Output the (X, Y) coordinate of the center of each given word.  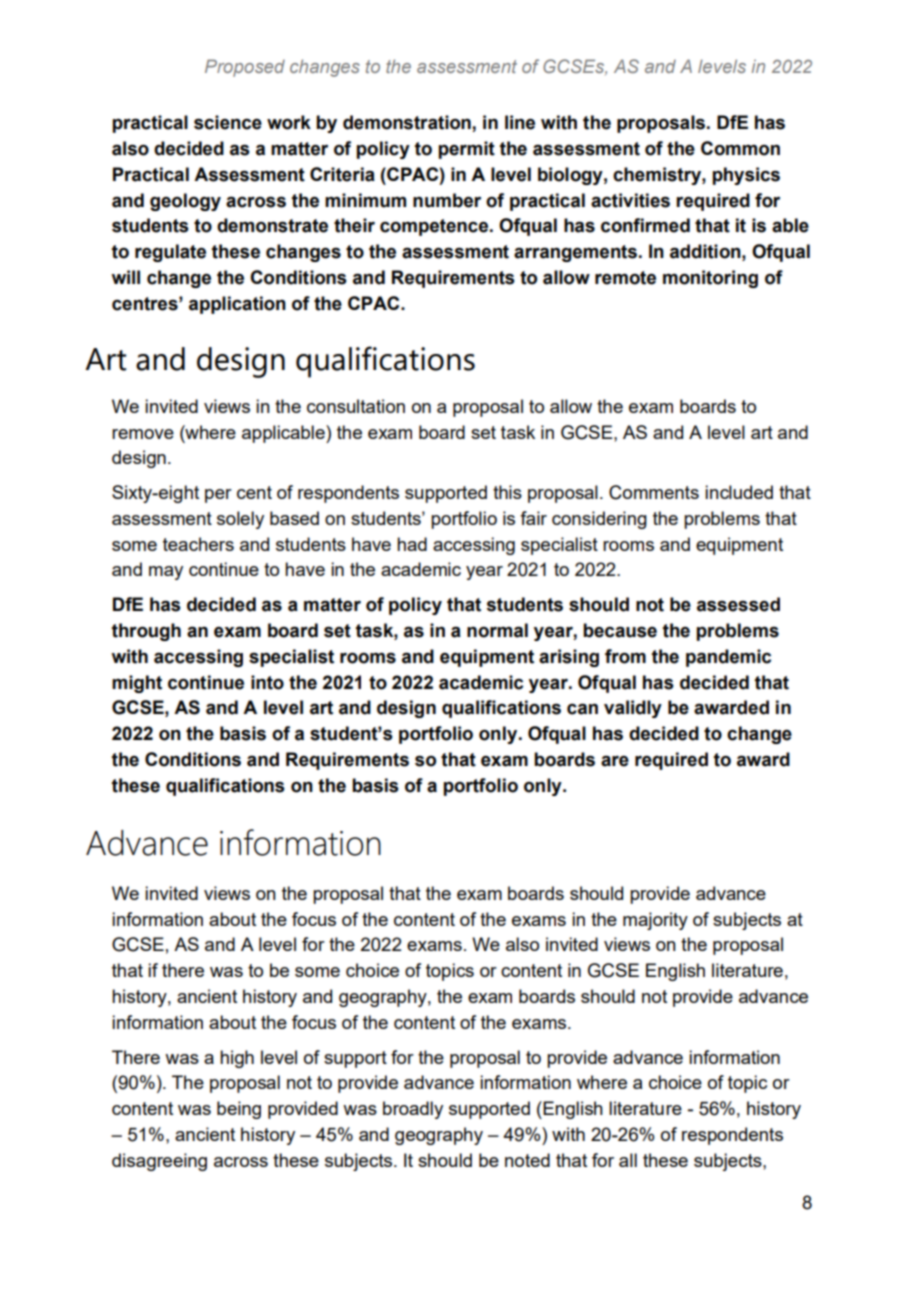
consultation (356, 406)
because (620, 630)
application (237, 305)
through (146, 632)
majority (655, 921)
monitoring (710, 279)
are (615, 761)
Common (740, 148)
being (239, 1110)
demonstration (408, 123)
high (237, 1059)
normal (497, 630)
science (228, 122)
